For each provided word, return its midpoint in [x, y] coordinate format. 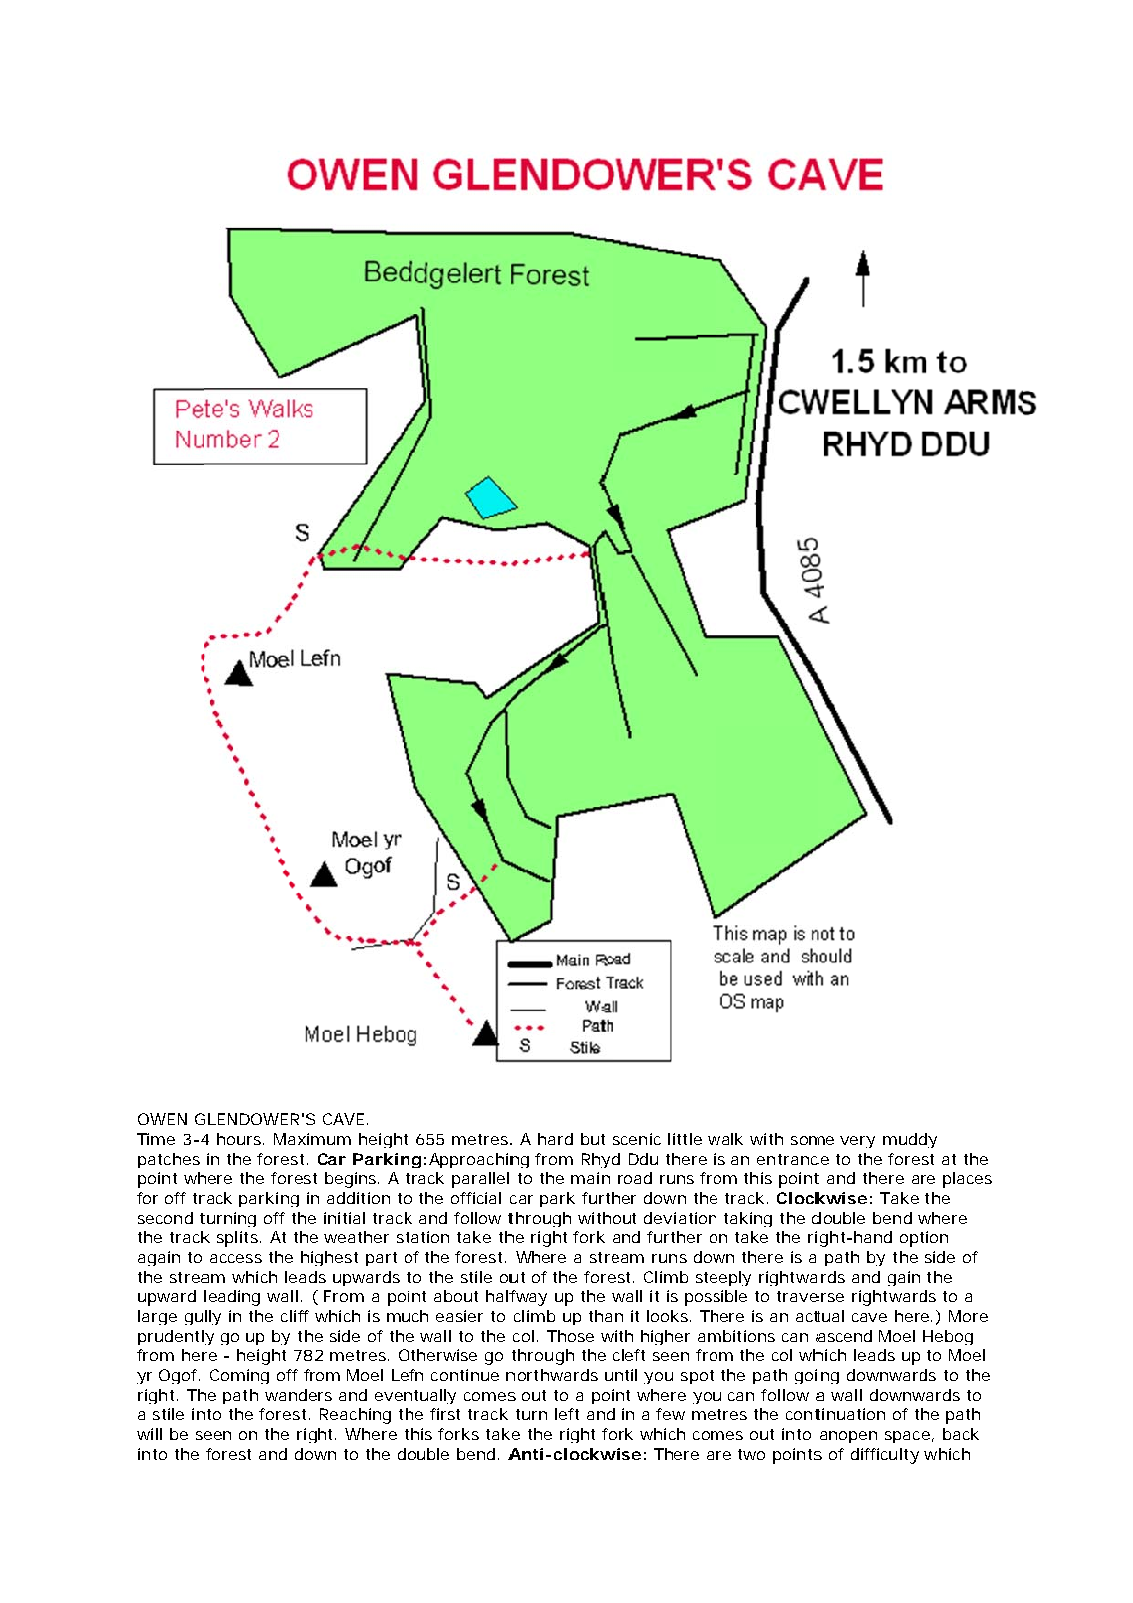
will [149, 1434]
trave [798, 1296]
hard [555, 1139]
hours [240, 1139]
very [857, 1142]
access [236, 1258]
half [503, 1296]
